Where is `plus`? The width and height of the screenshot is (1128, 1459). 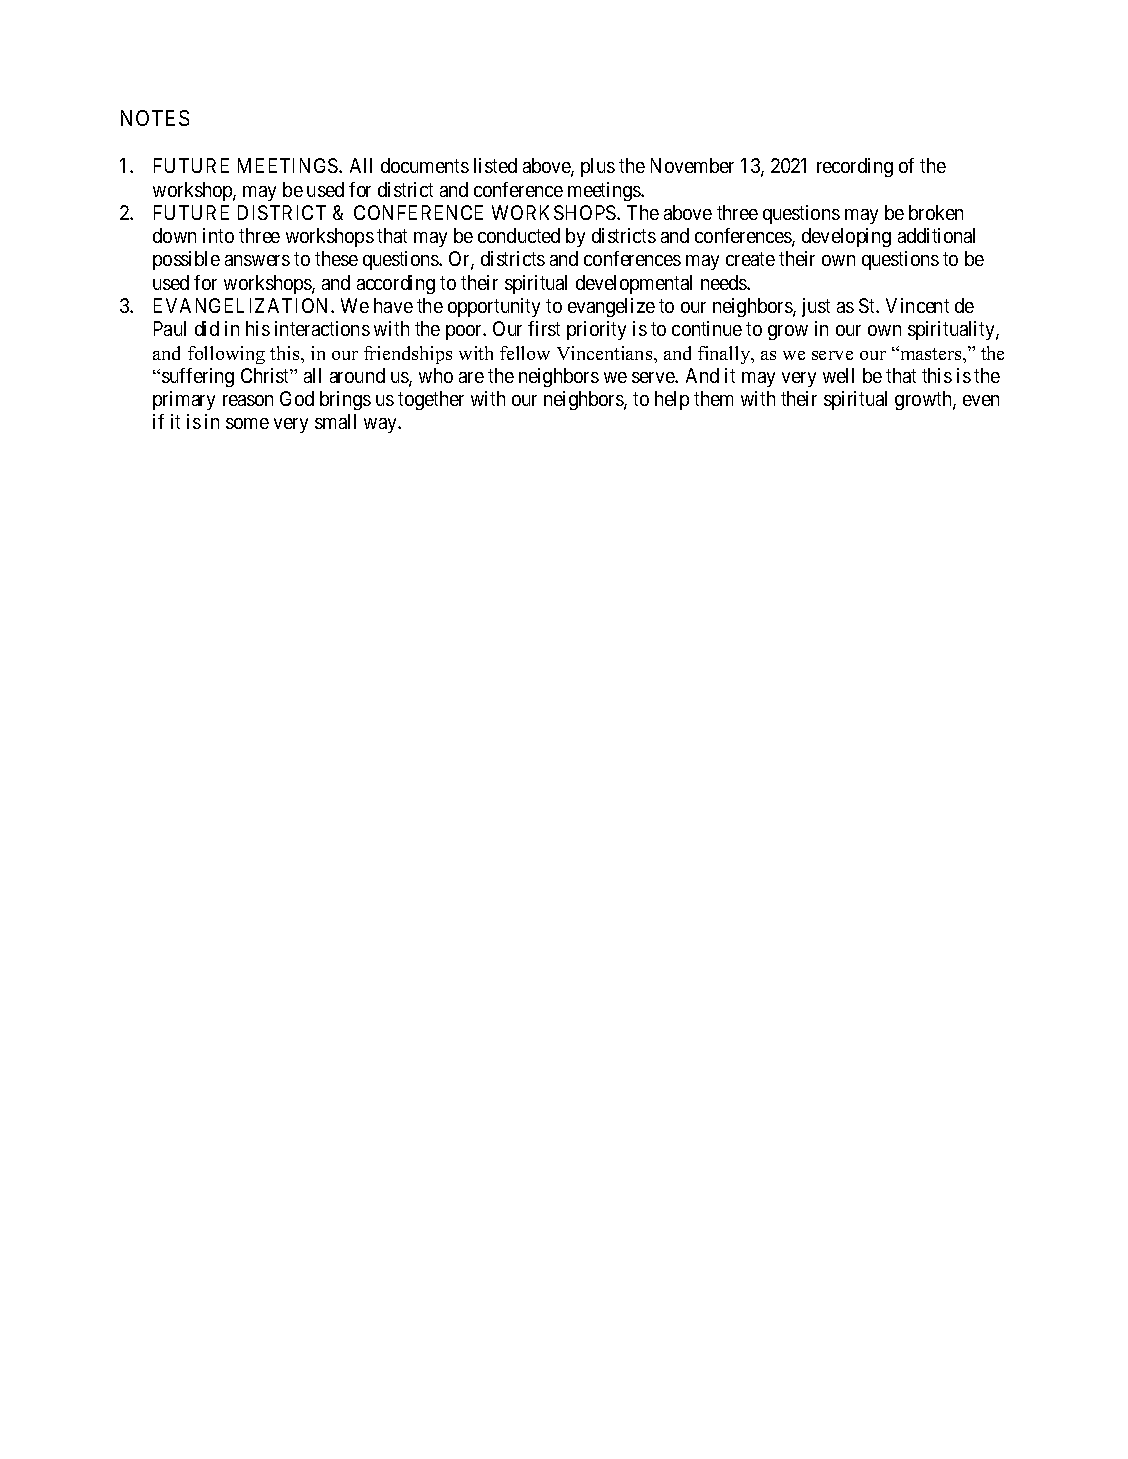 plus is located at coordinates (598, 167).
